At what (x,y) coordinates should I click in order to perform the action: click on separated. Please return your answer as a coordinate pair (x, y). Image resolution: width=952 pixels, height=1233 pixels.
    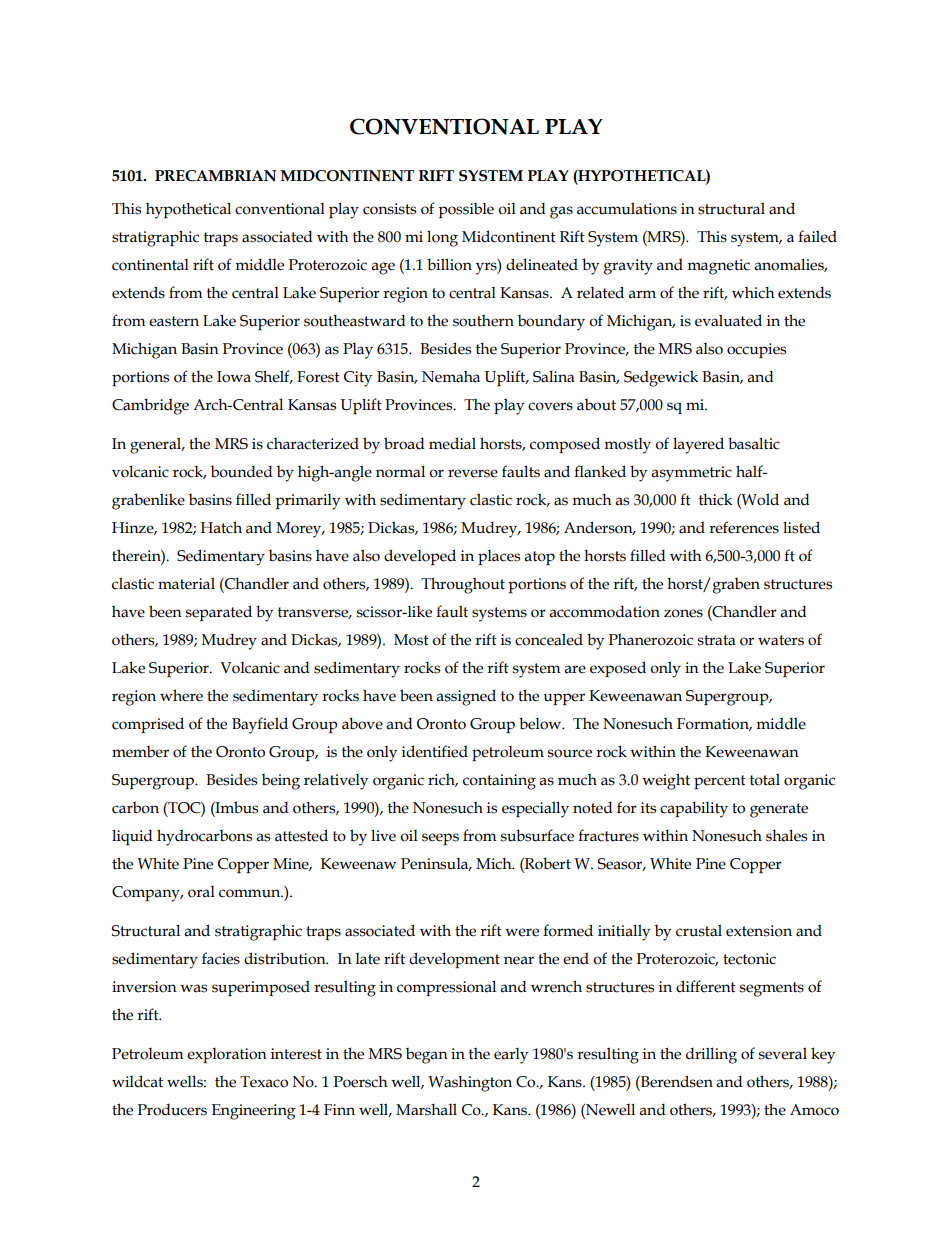
    Looking at the image, I should click on (219, 613).
